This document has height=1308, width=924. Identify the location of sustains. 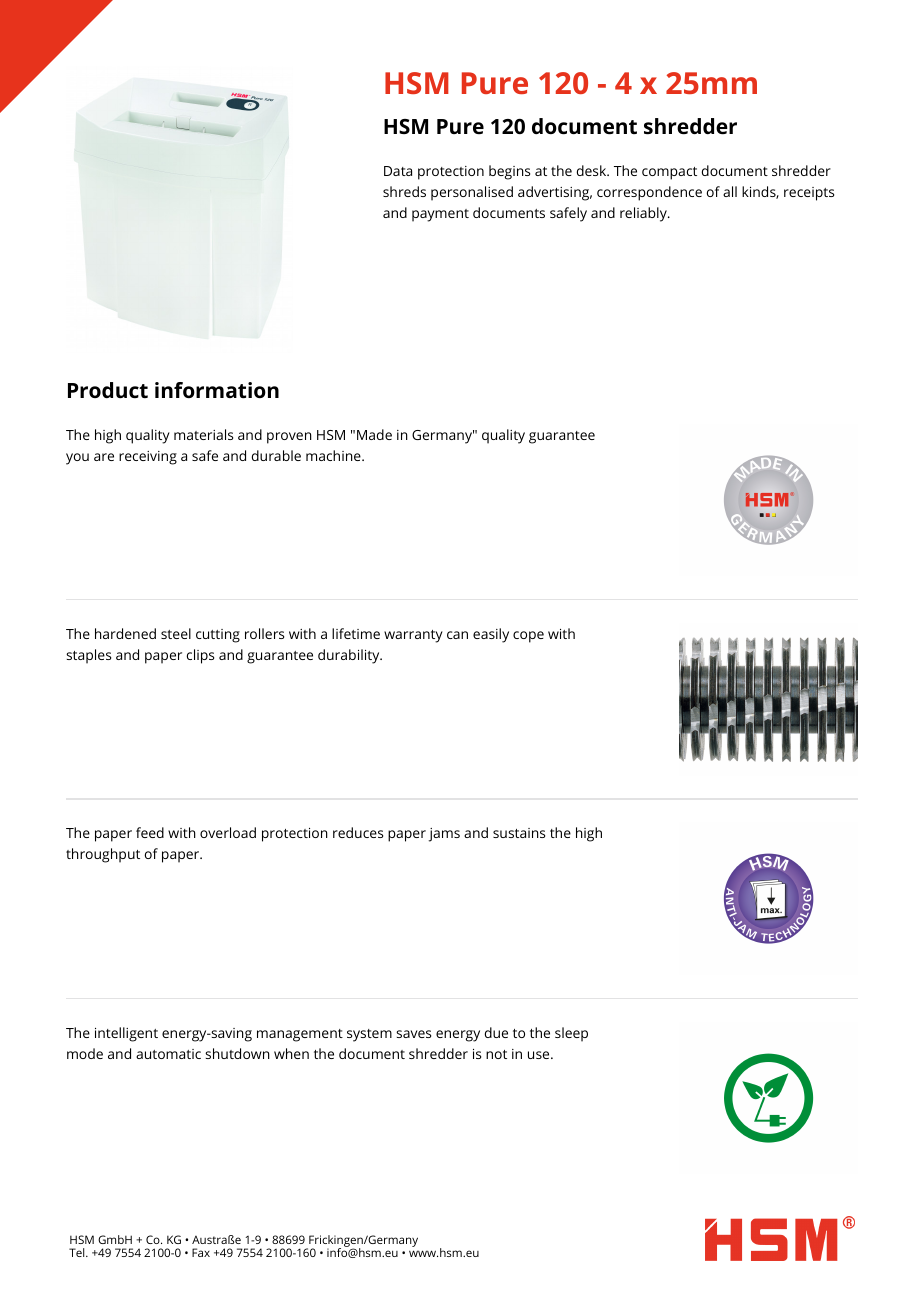
(519, 833).
